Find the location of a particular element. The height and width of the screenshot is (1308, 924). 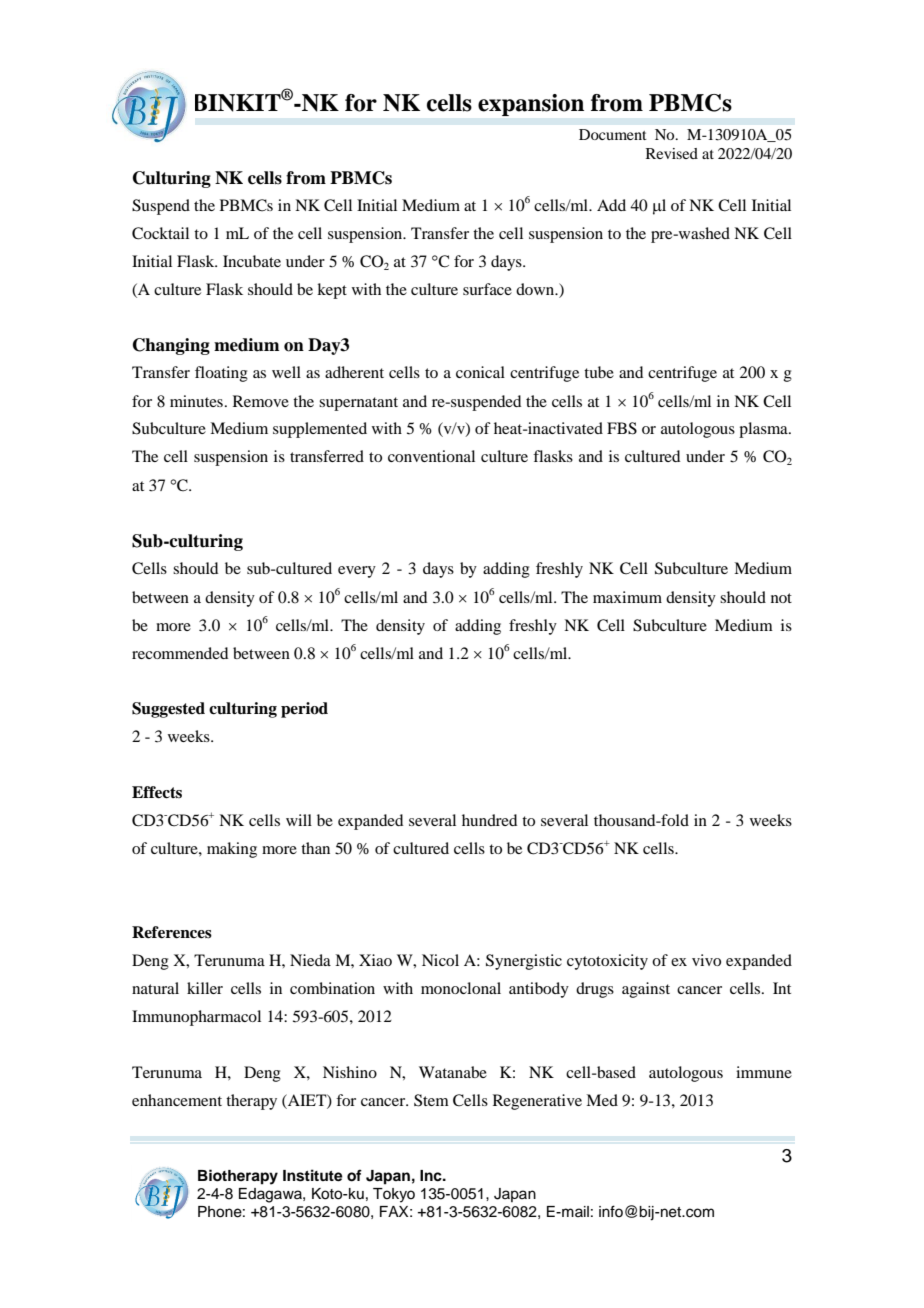

immune is located at coordinates (764, 1072).
